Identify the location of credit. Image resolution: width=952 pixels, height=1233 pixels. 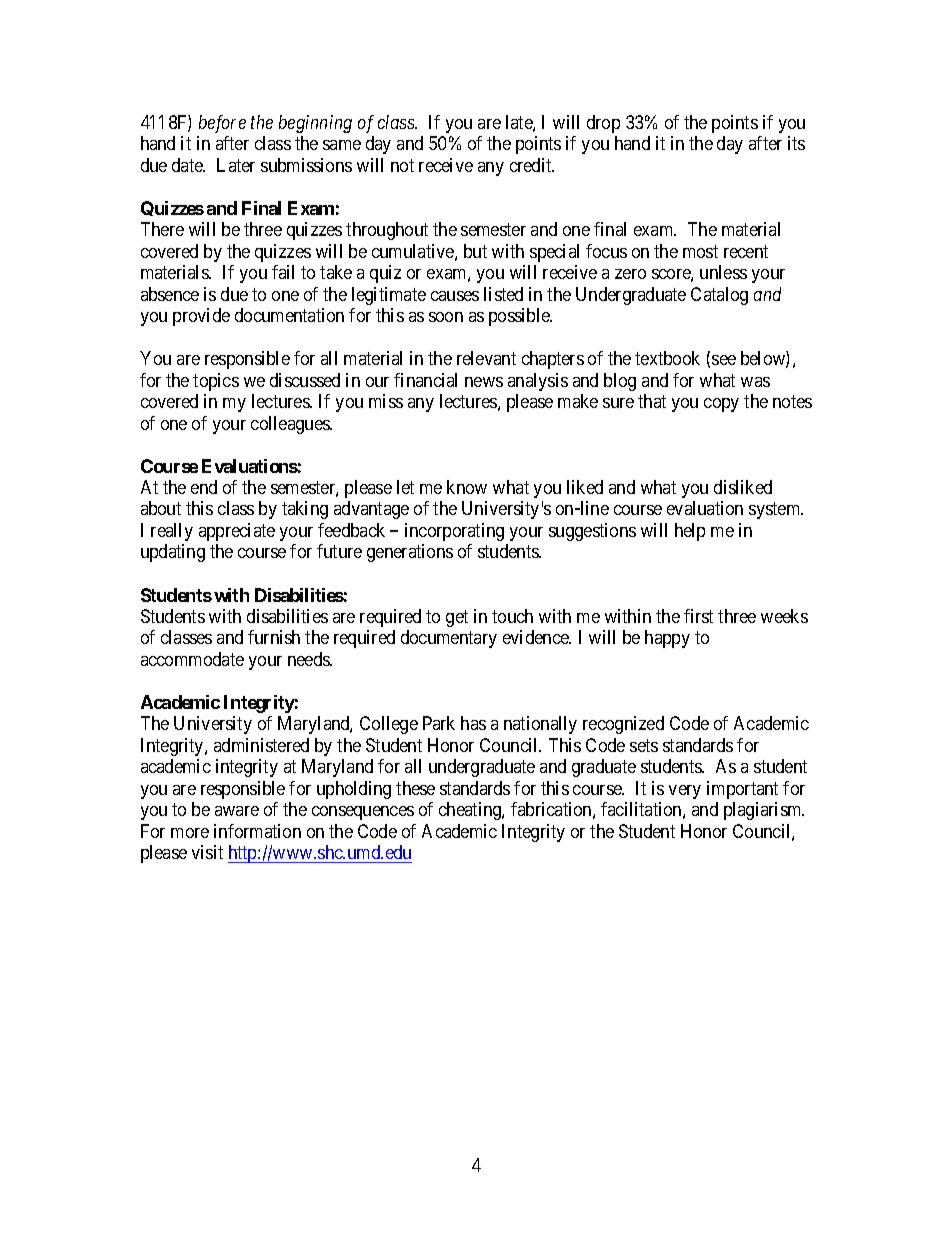
(532, 165).
